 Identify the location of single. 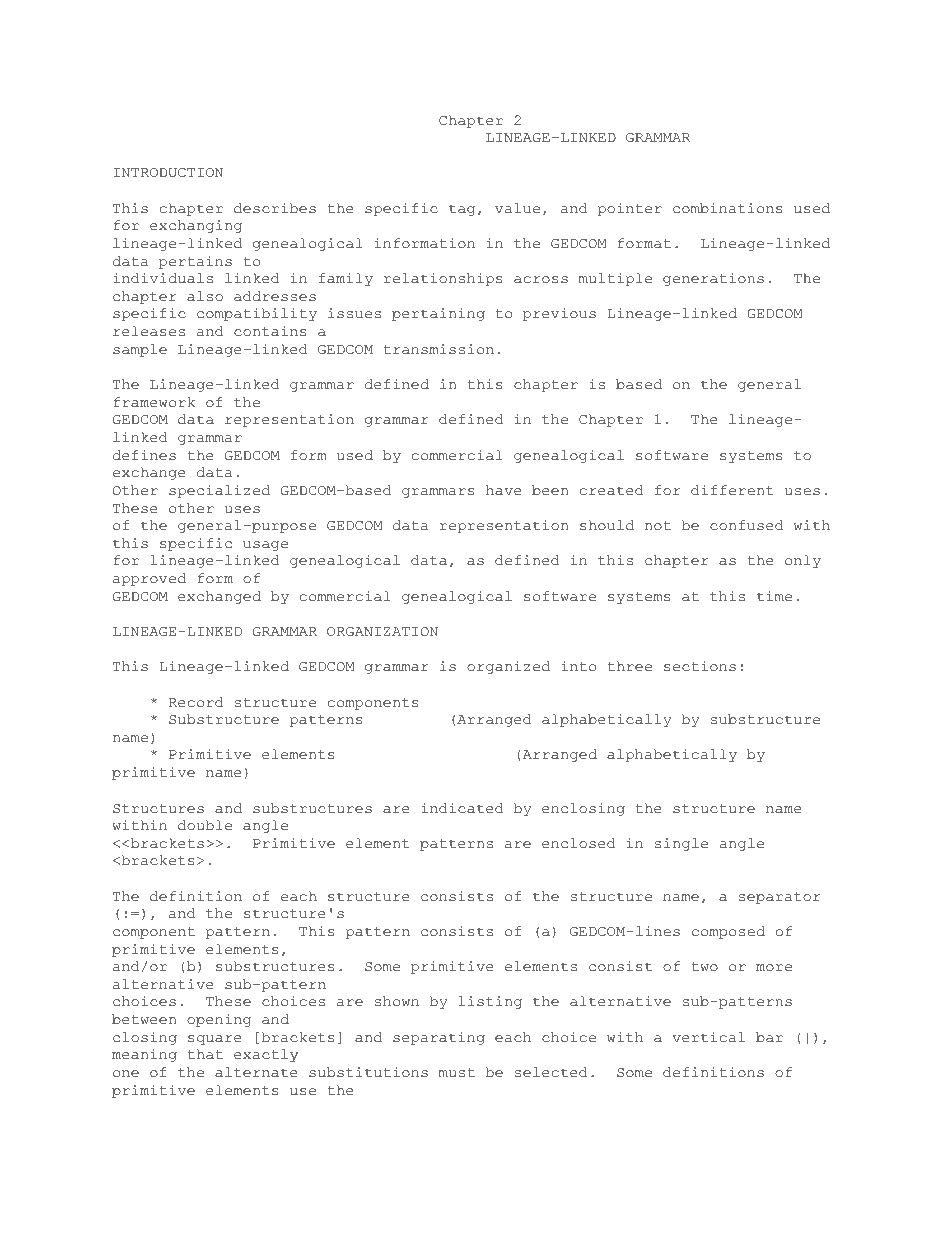
(681, 844).
